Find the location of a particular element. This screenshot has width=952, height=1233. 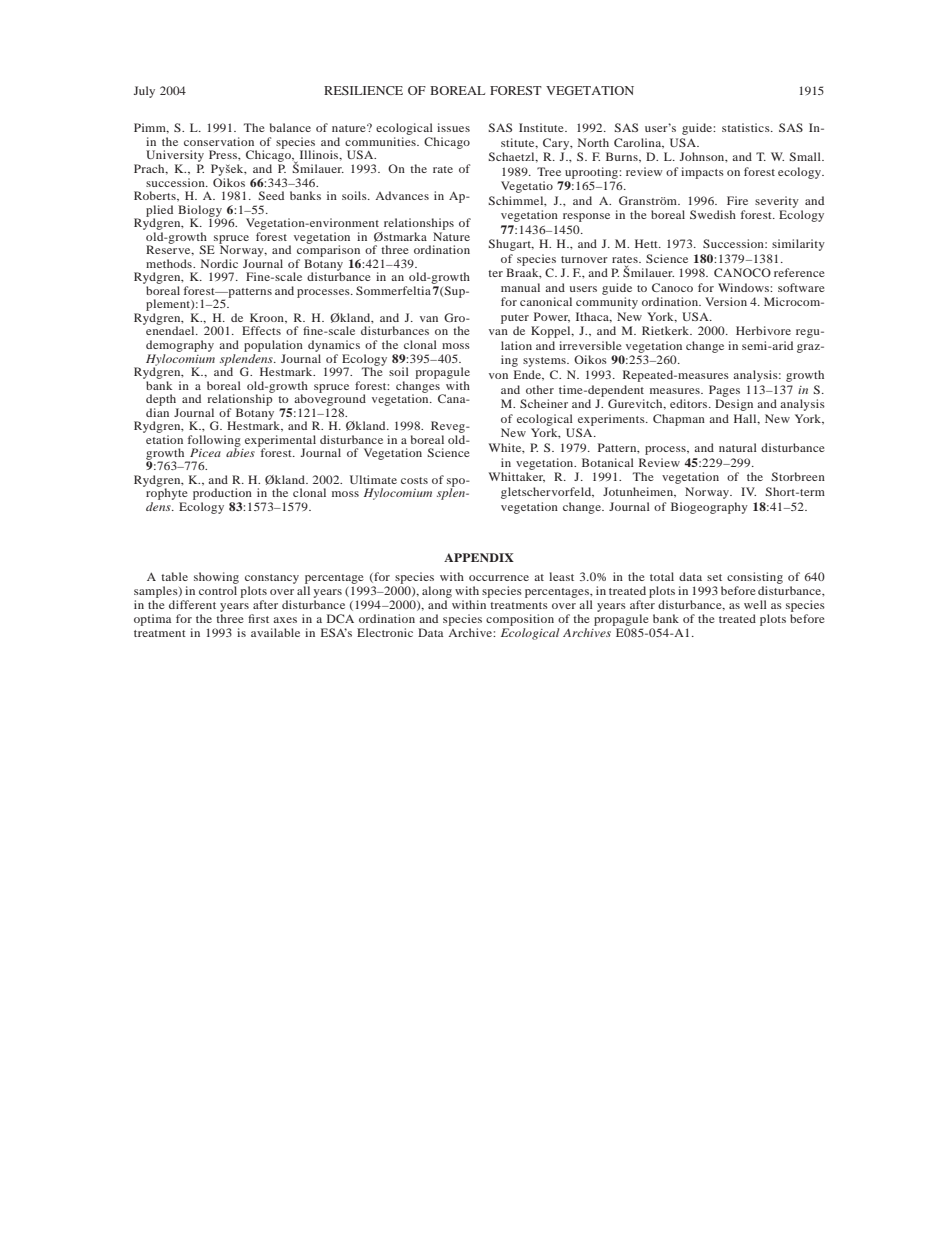

balance is located at coordinates (290, 127).
